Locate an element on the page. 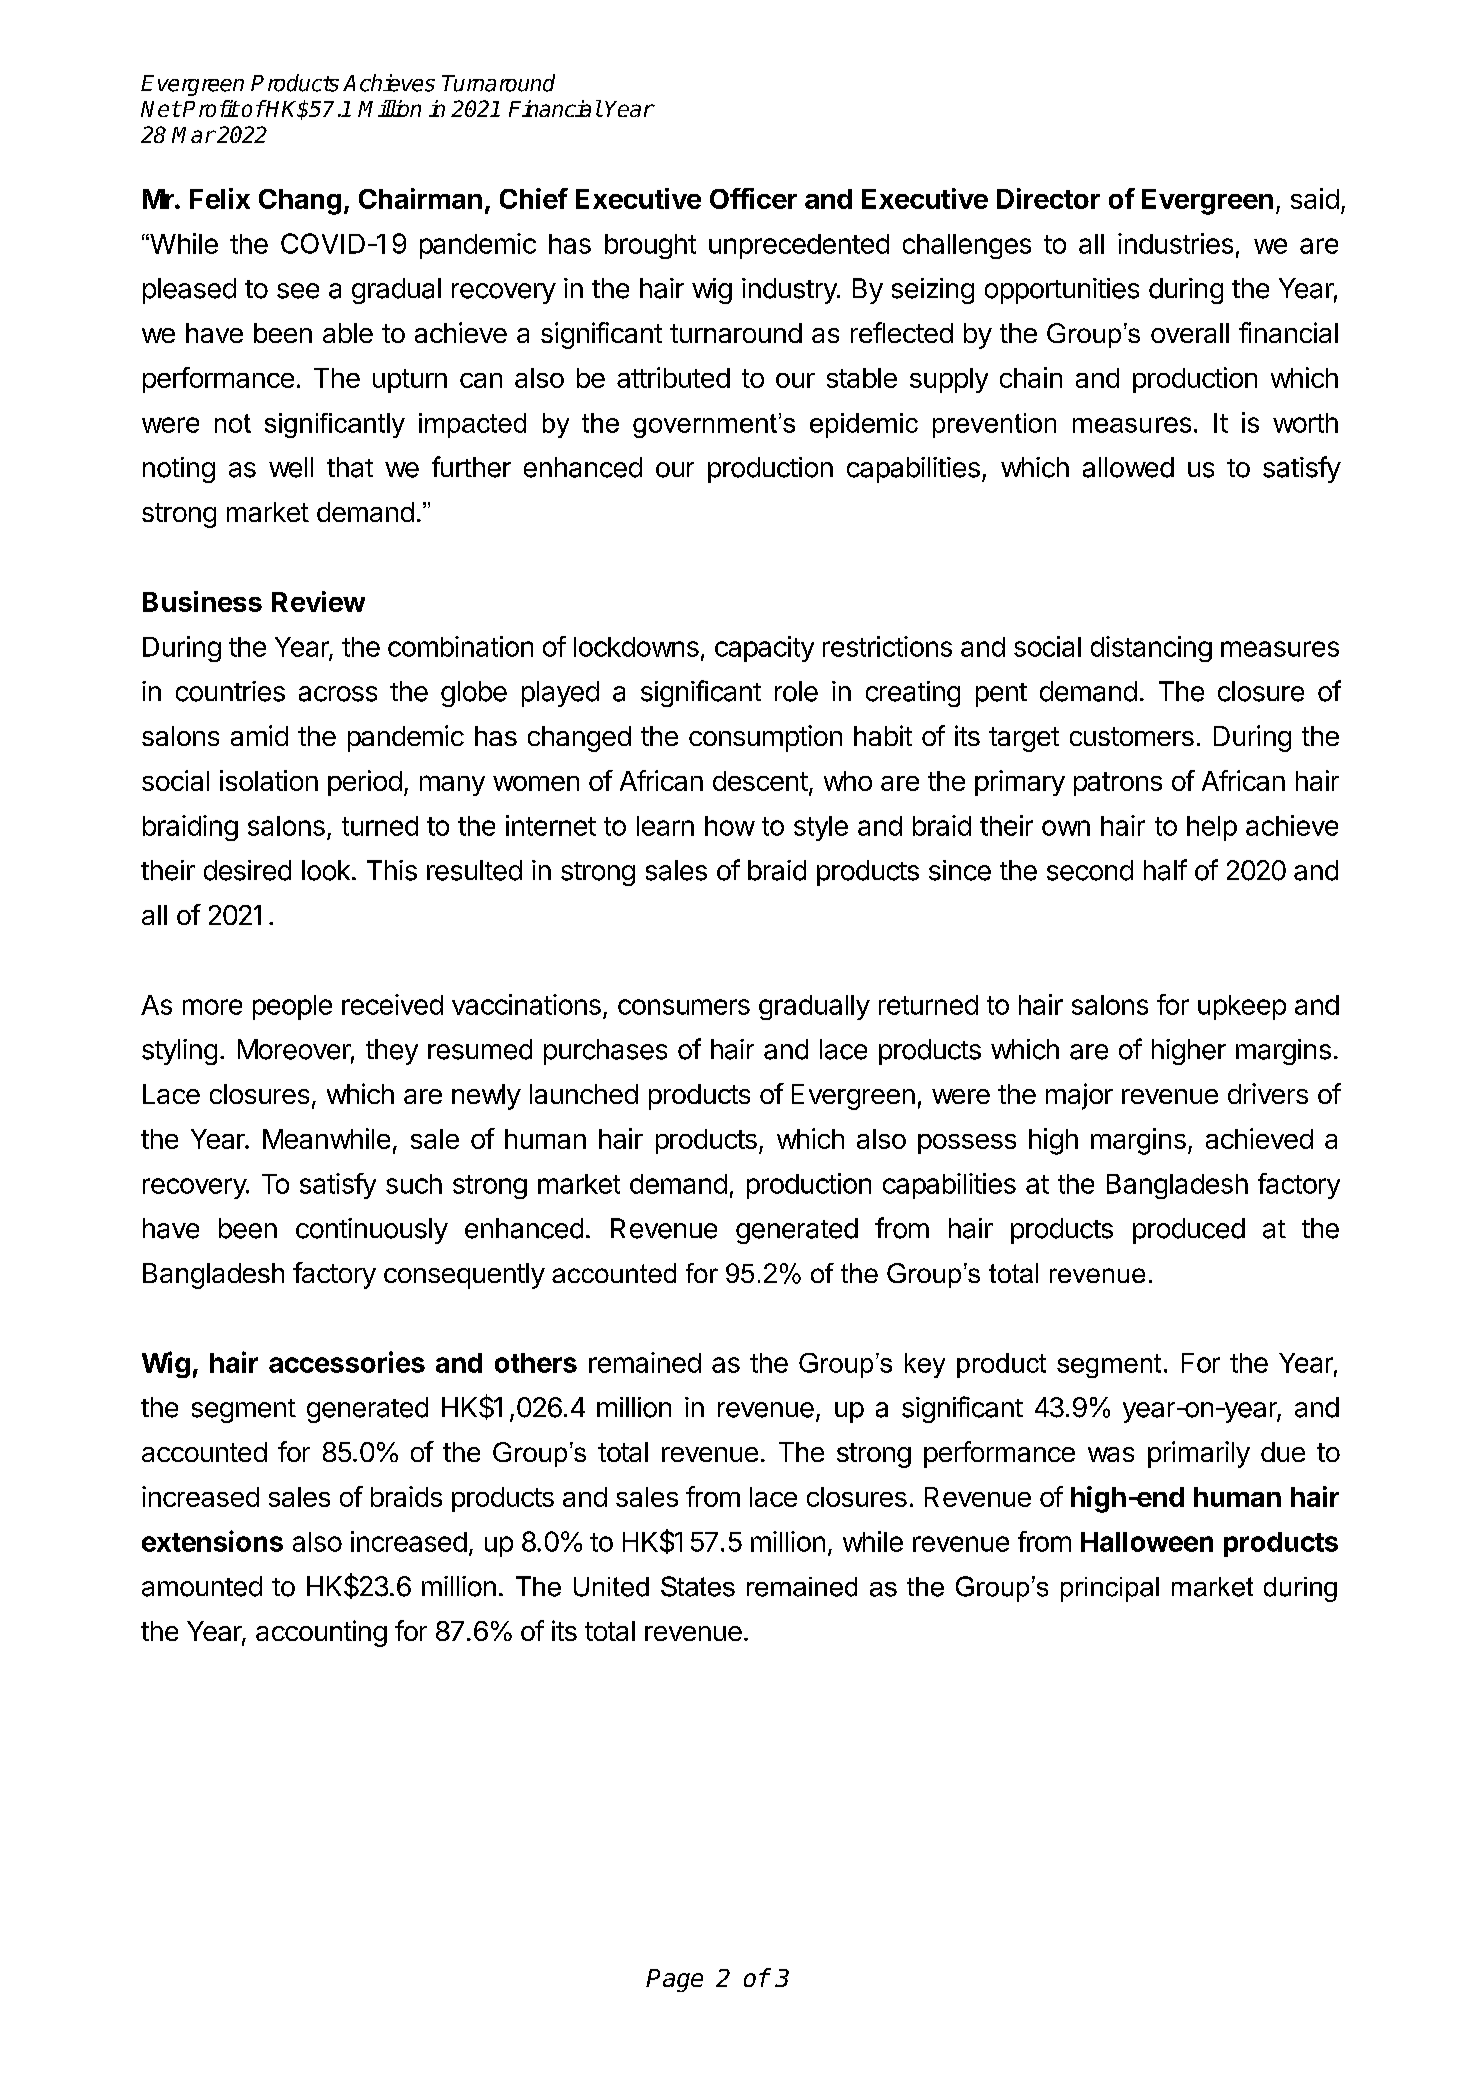  upkeep is located at coordinates (1242, 1007).
